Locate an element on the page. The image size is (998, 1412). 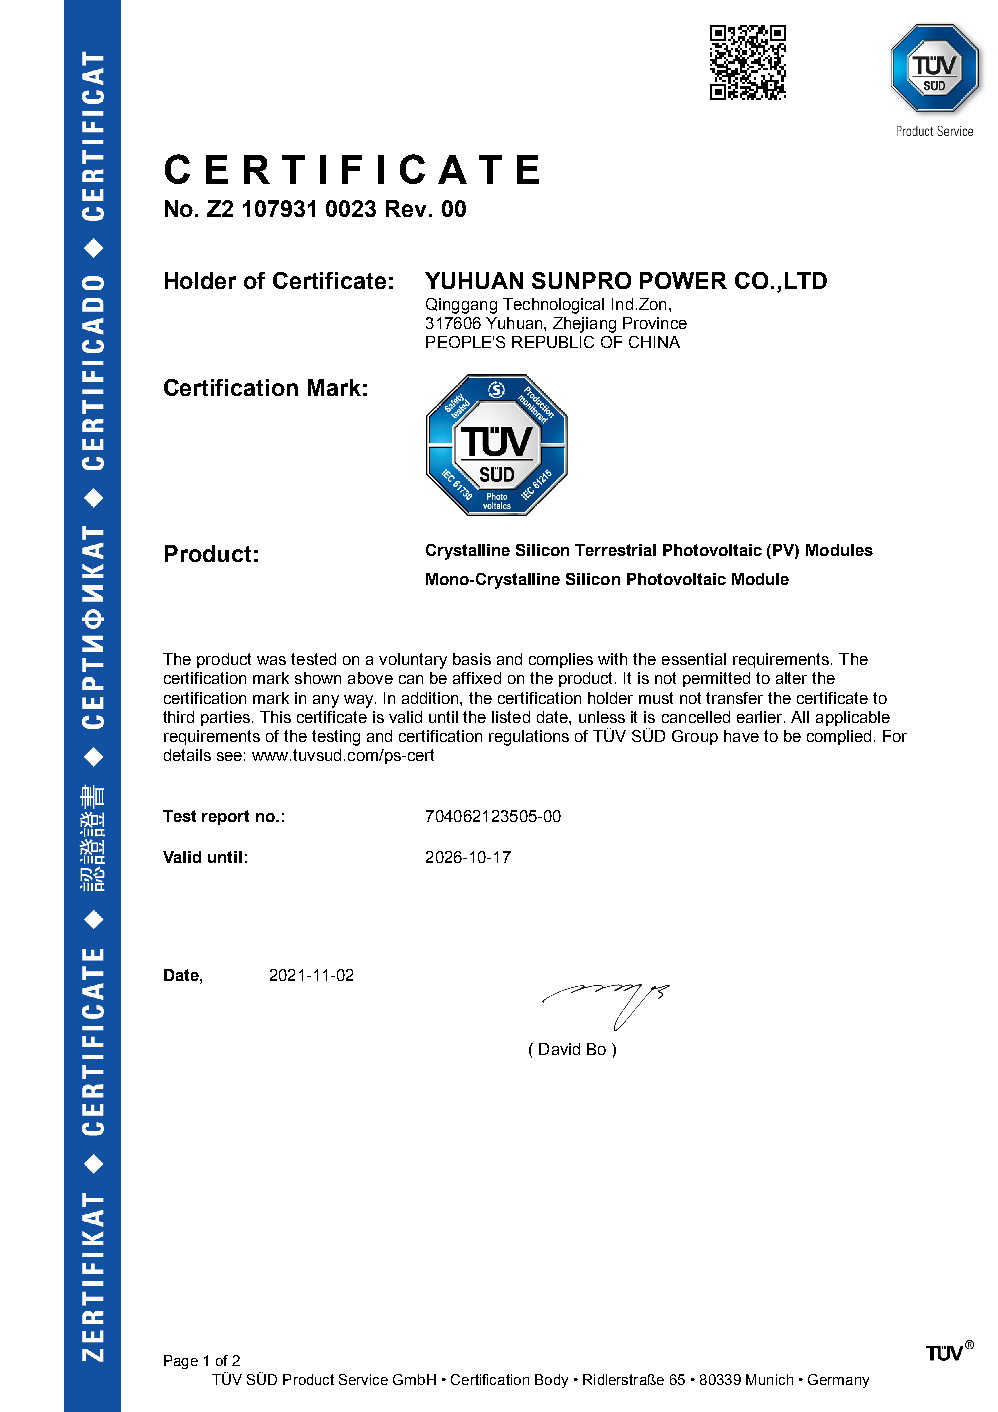
Body is located at coordinates (551, 1381).
